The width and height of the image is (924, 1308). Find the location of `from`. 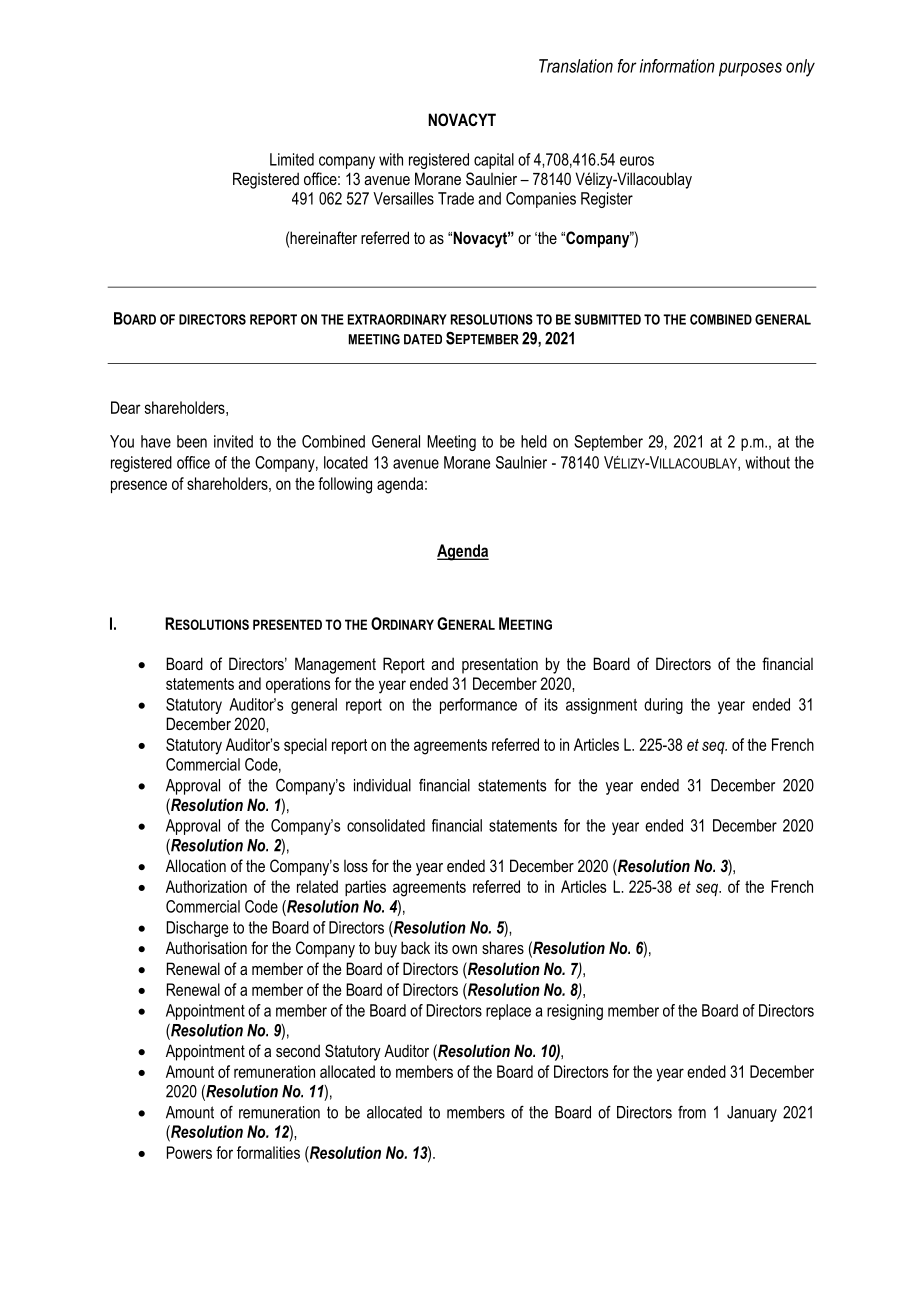

from is located at coordinates (692, 1112).
